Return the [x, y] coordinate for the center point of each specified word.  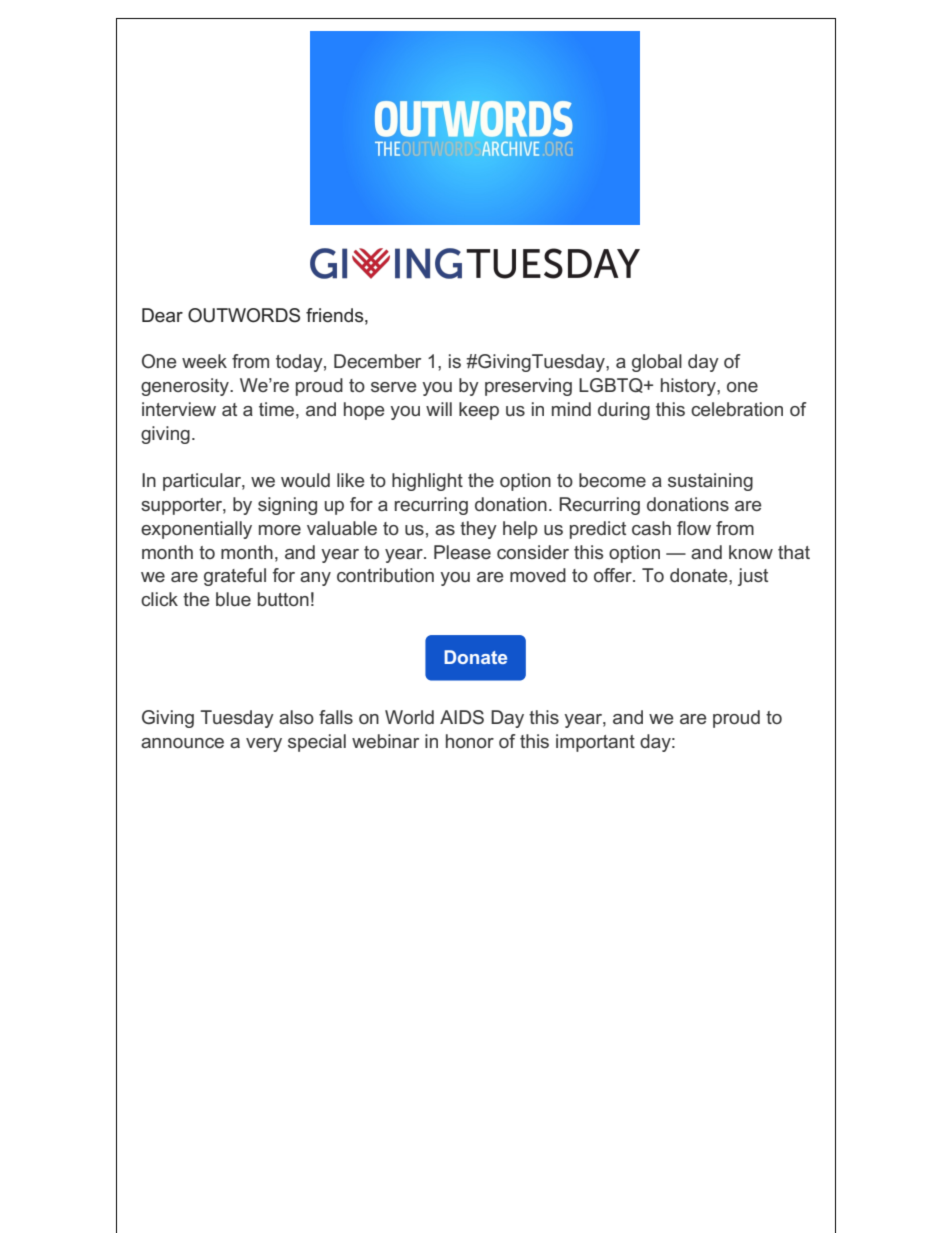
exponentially [196, 530]
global [657, 363]
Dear [162, 315]
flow [694, 528]
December [377, 361]
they [478, 530]
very [264, 745]
